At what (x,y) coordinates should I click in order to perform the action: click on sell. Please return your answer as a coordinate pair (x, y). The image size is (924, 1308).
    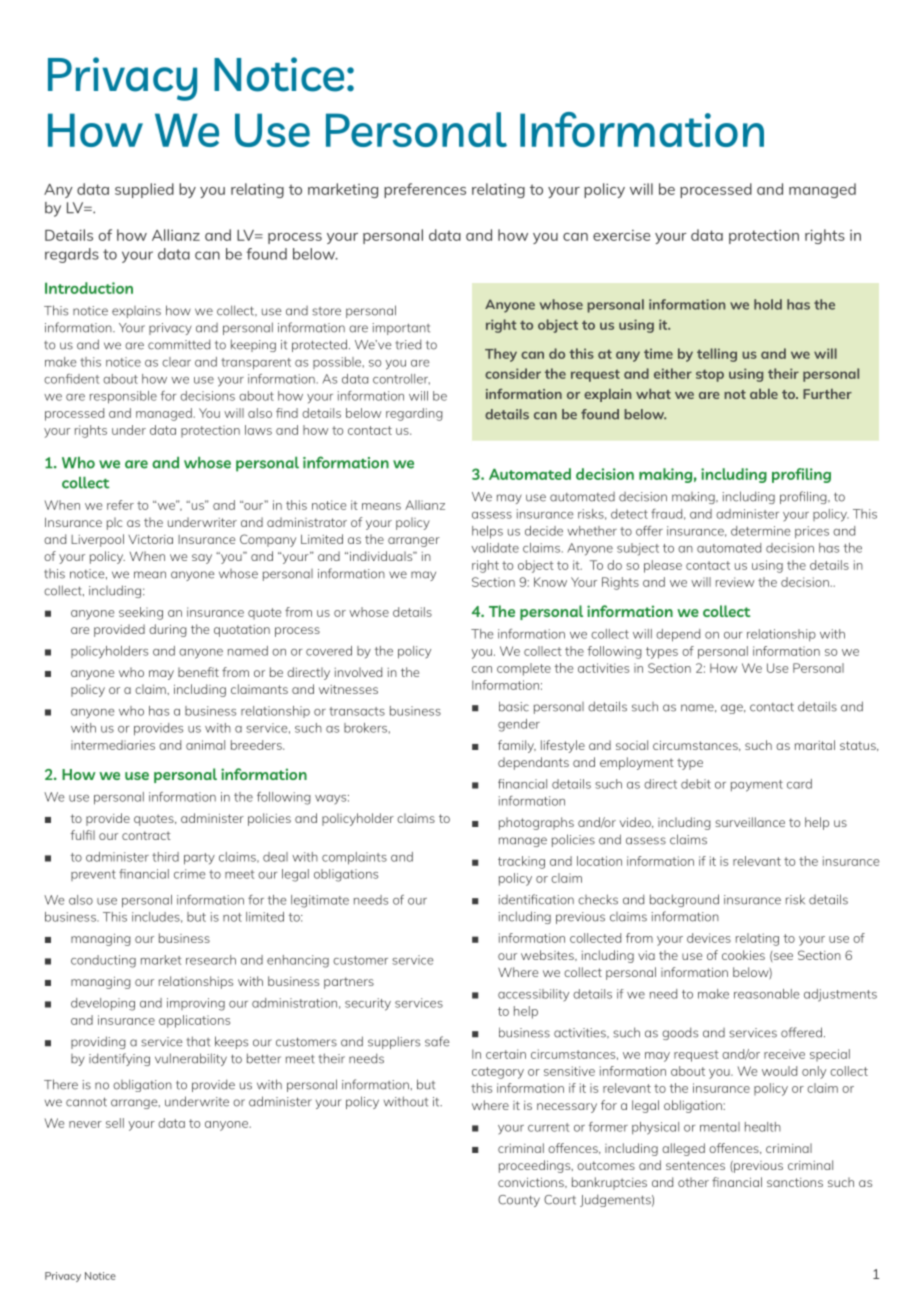
    Looking at the image, I should click on (115, 1123).
